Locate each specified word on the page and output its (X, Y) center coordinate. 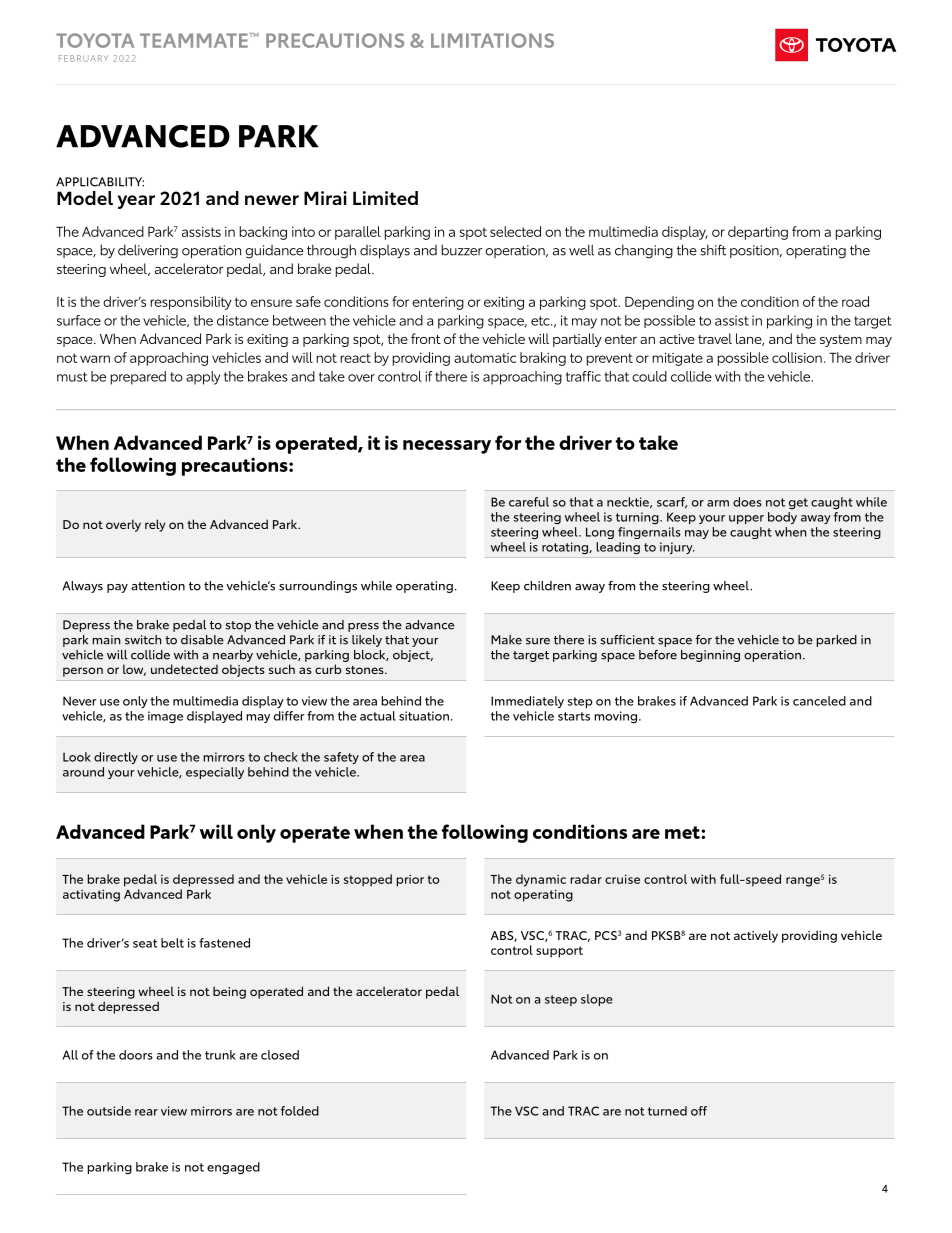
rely (155, 525)
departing (758, 233)
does (747, 502)
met (683, 832)
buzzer (461, 250)
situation (424, 716)
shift (713, 250)
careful (529, 502)
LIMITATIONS (492, 40)
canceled (819, 701)
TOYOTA (95, 40)
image (165, 717)
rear (146, 1112)
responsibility (191, 303)
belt (172, 943)
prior (410, 881)
